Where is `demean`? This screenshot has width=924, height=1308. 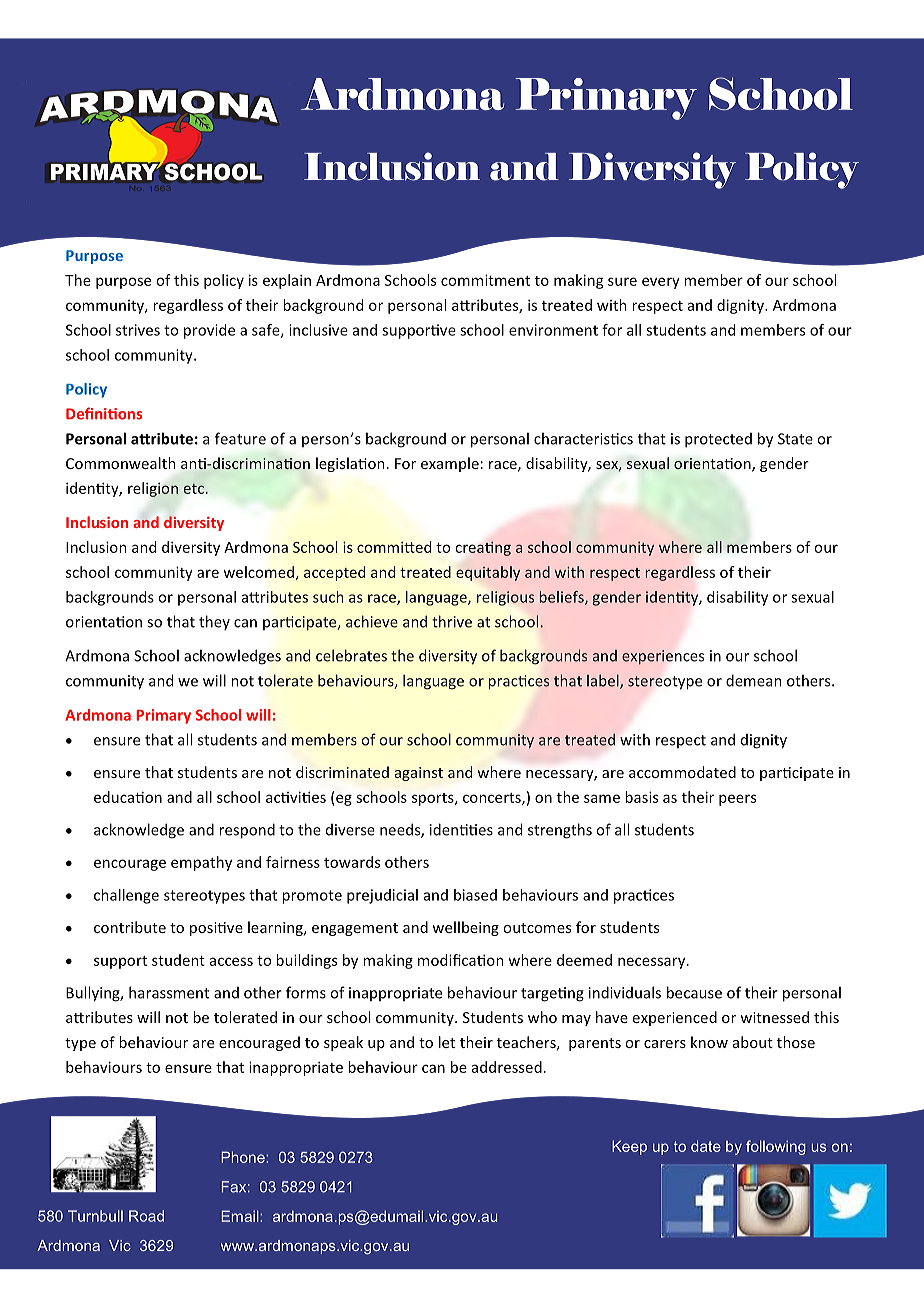 demean is located at coordinates (754, 680).
